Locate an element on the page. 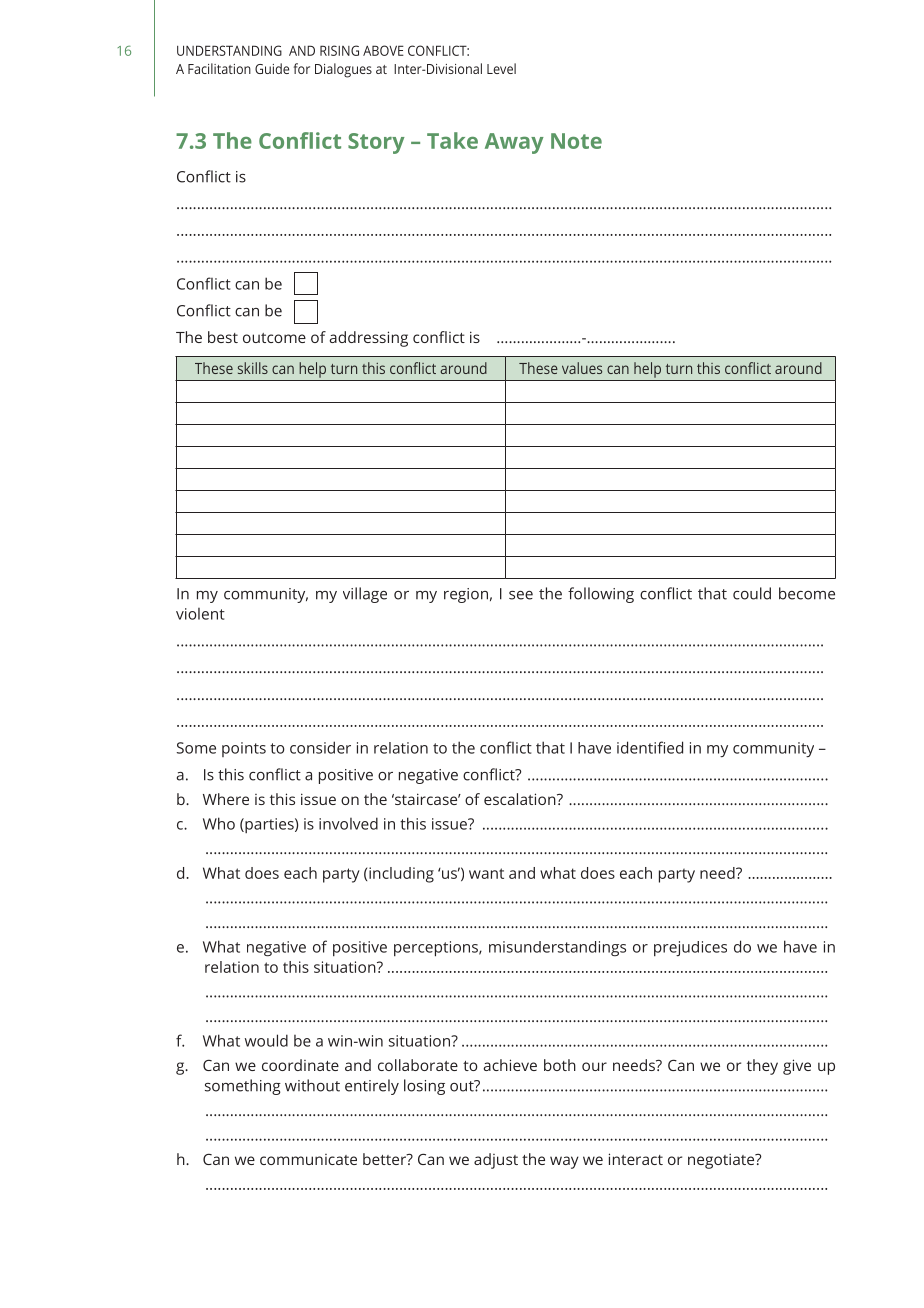 This page has height=1308, width=924. Guide is located at coordinates (272, 68).
